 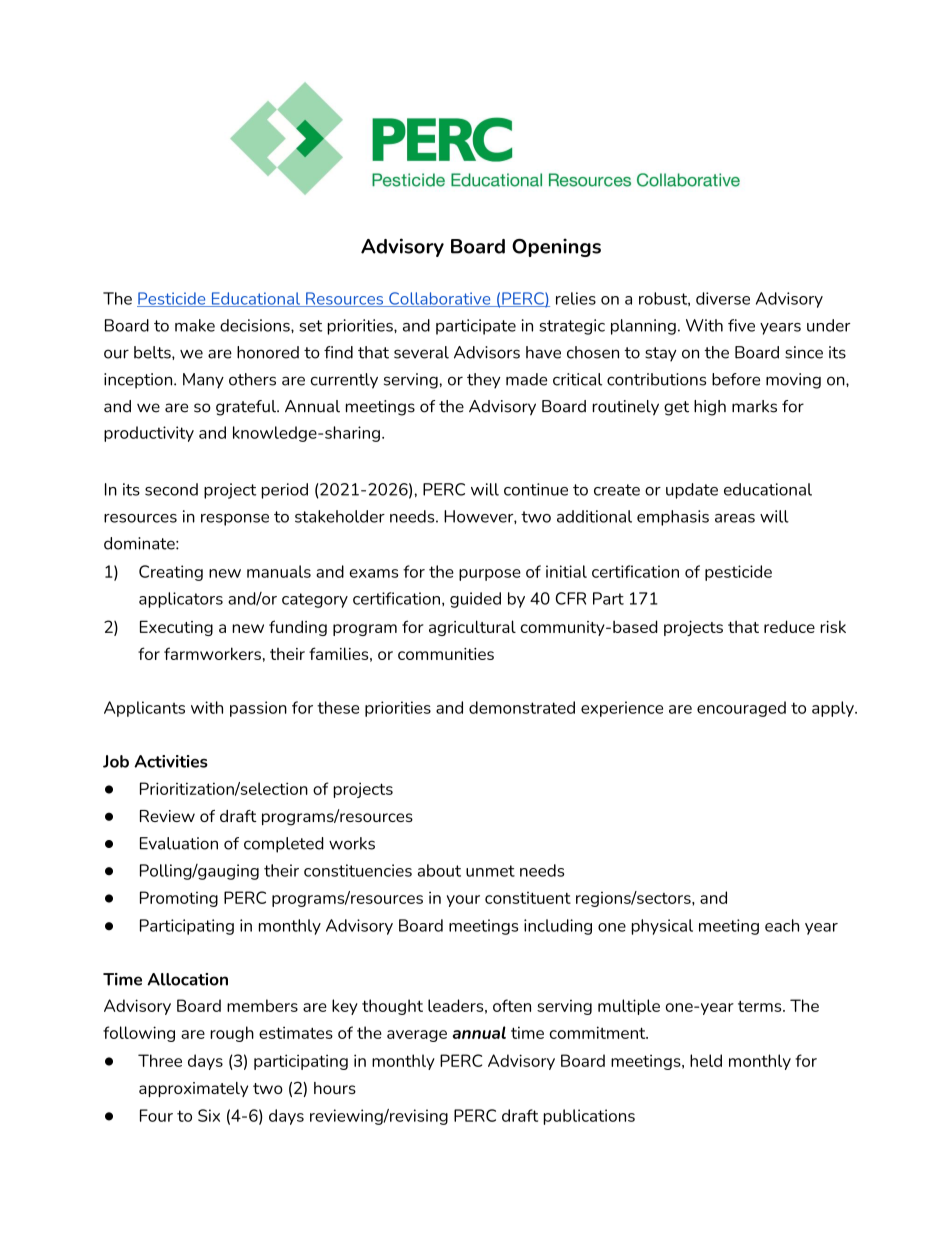 I want to click on make, so click(x=195, y=325).
